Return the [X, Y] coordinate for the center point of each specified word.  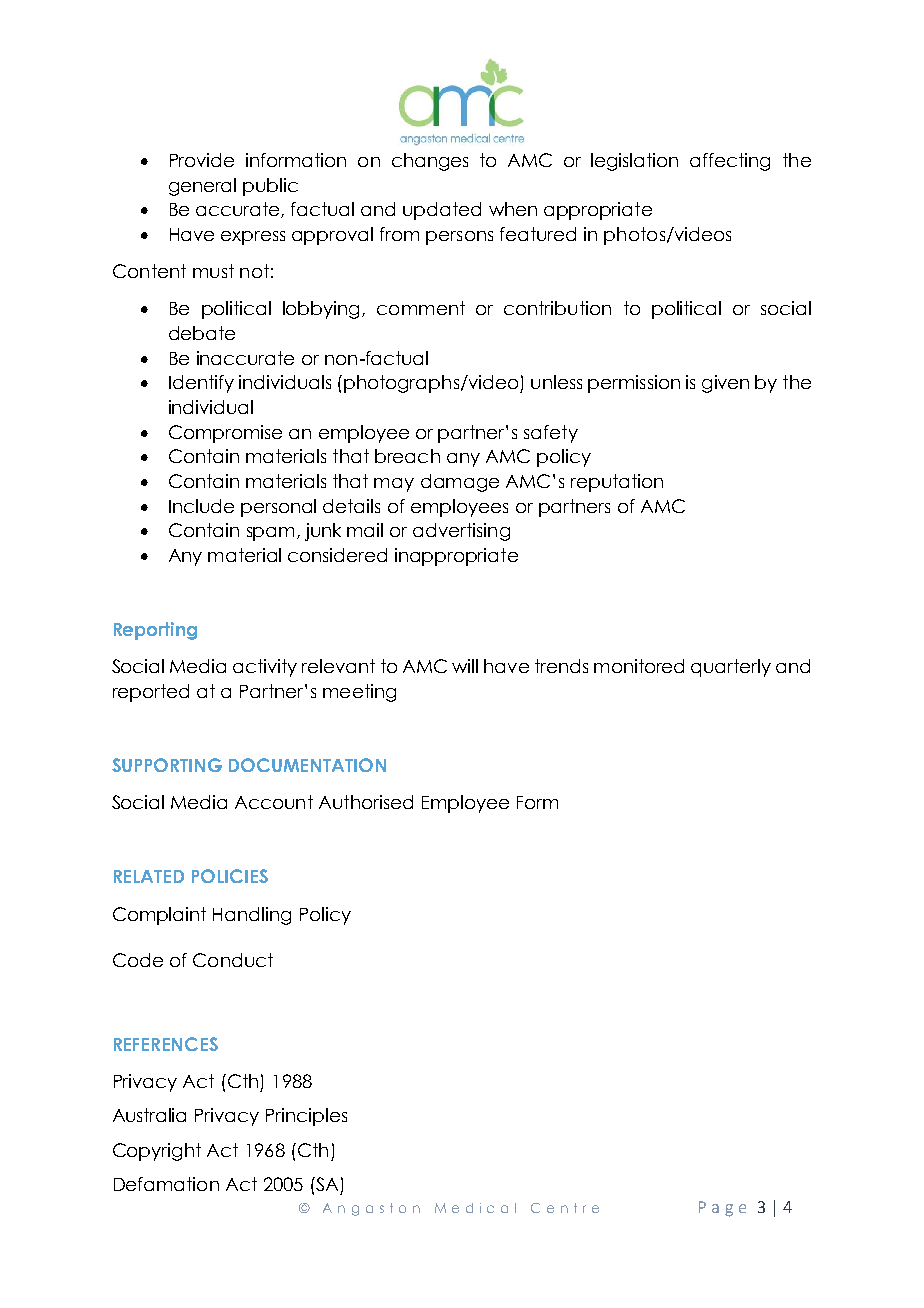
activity [265, 668]
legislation [634, 162]
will [465, 666]
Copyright [157, 1152]
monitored [639, 666]
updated [442, 211]
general [202, 187]
